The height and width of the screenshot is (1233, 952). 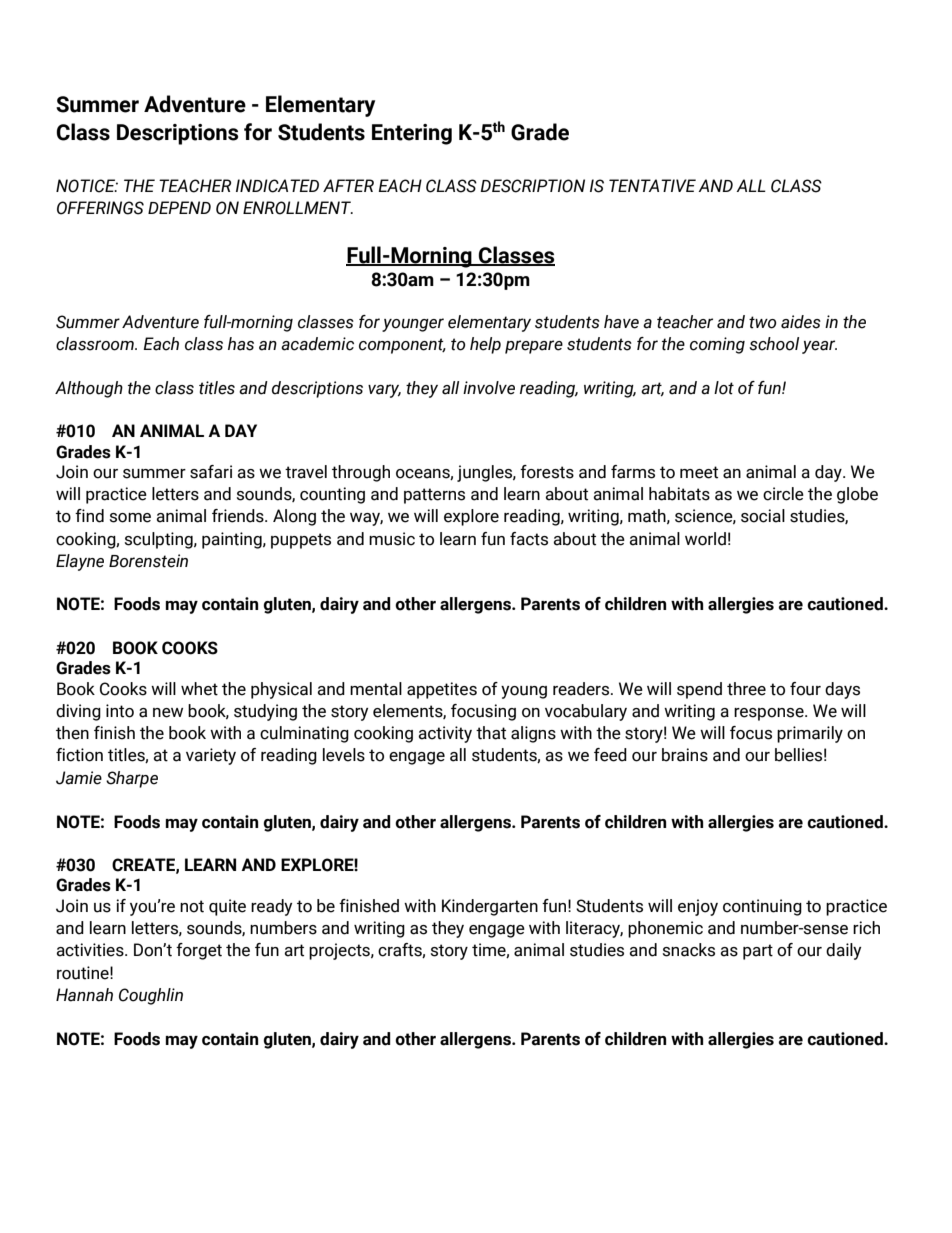 What do you see at coordinates (442, 690) in the screenshot?
I see `appetites` at bounding box center [442, 690].
